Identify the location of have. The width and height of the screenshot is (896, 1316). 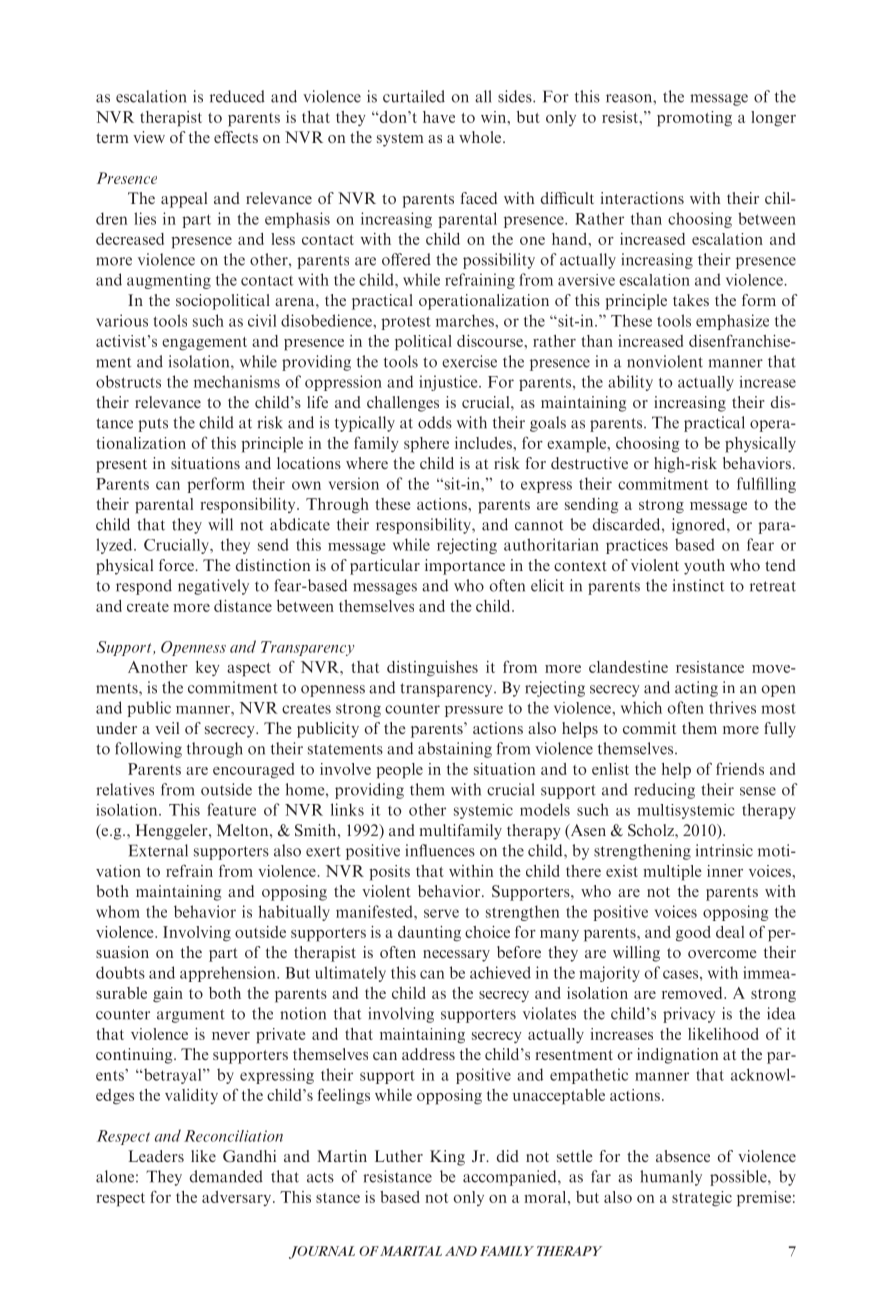
(439, 117).
